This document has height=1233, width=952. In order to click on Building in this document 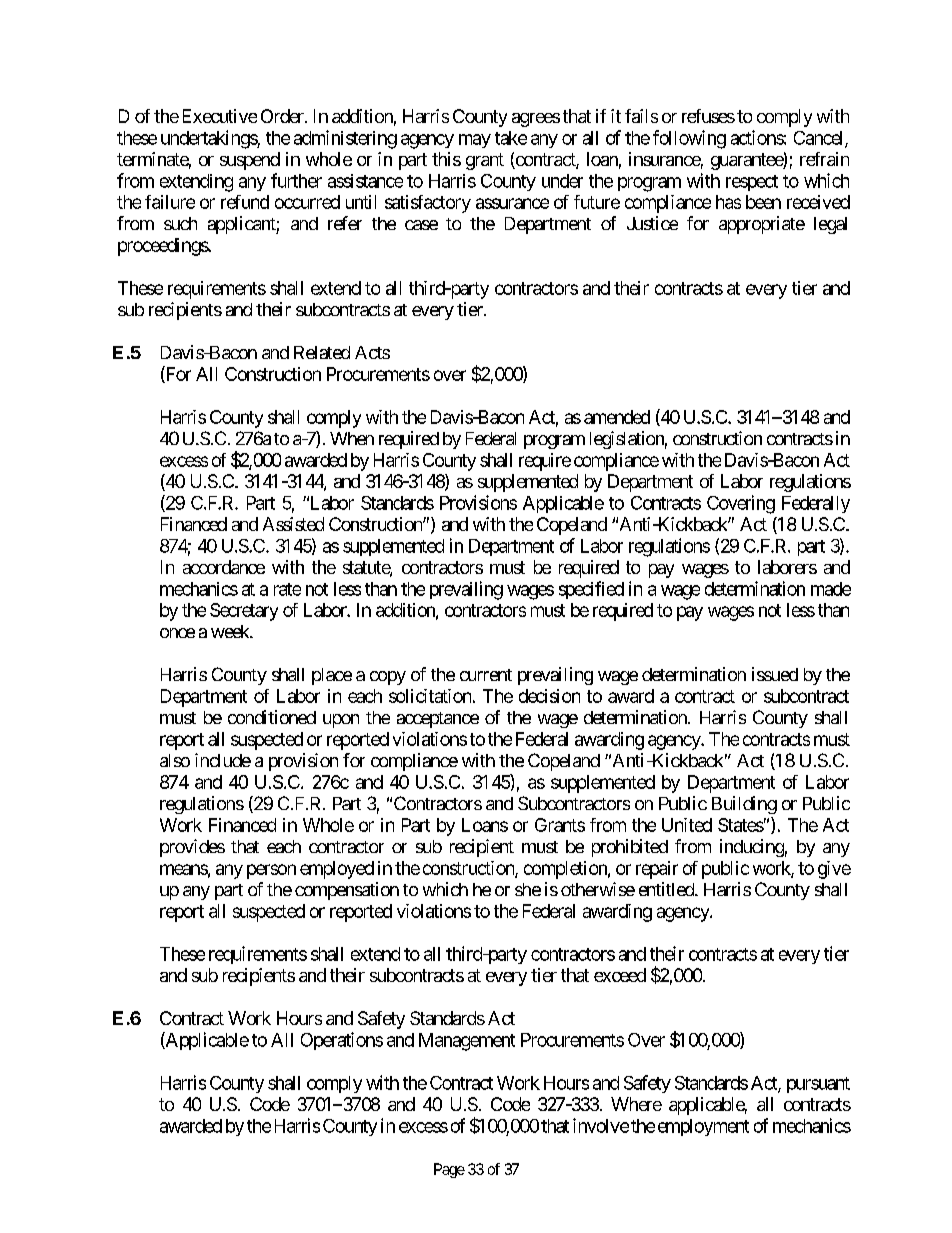, I will do `click(744, 805)`.
